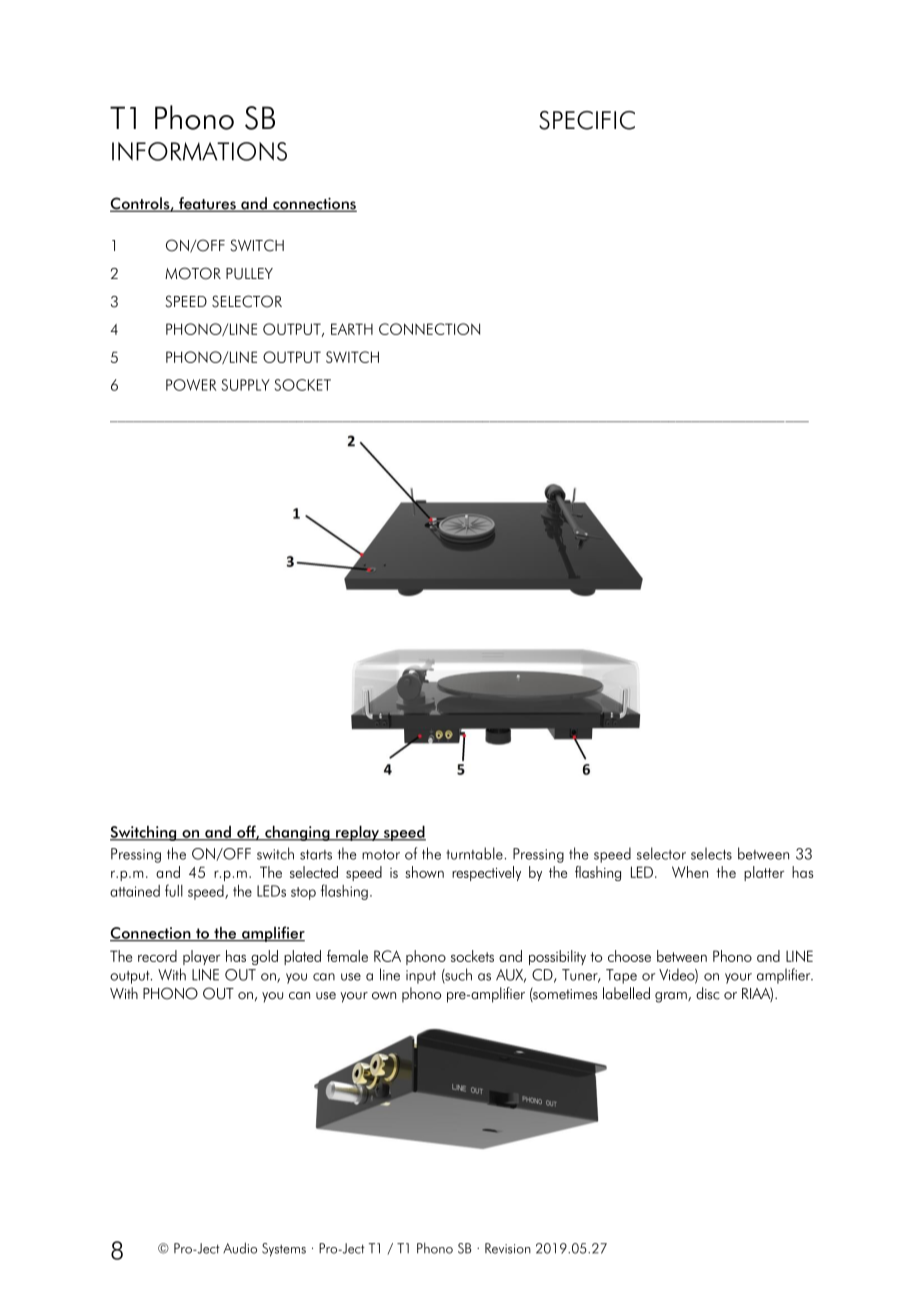  Describe the element at coordinates (421, 977) in the document. I see `input` at that location.
